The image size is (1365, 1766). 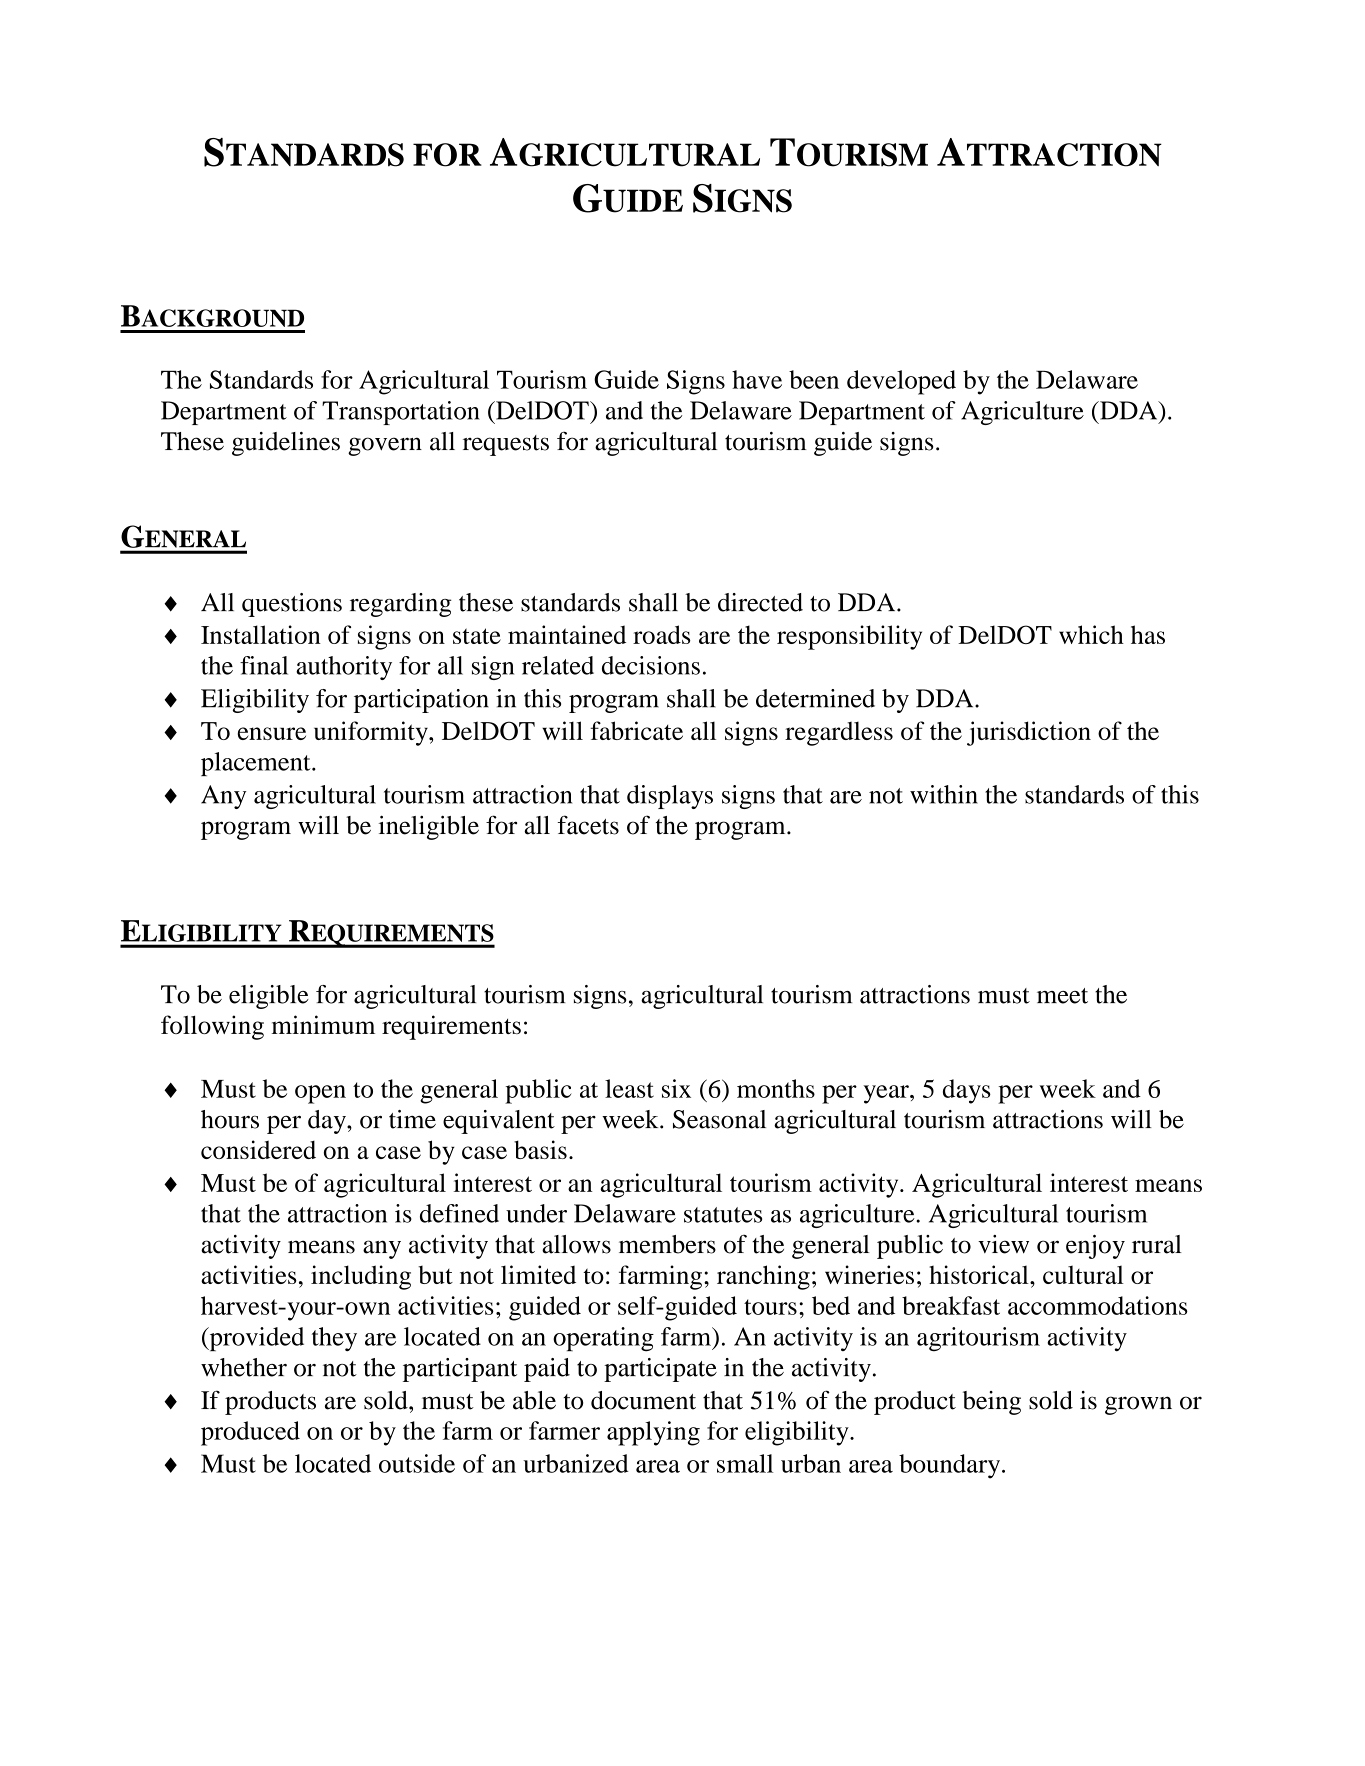 What do you see at coordinates (1062, 996) in the screenshot?
I see `meet` at bounding box center [1062, 996].
